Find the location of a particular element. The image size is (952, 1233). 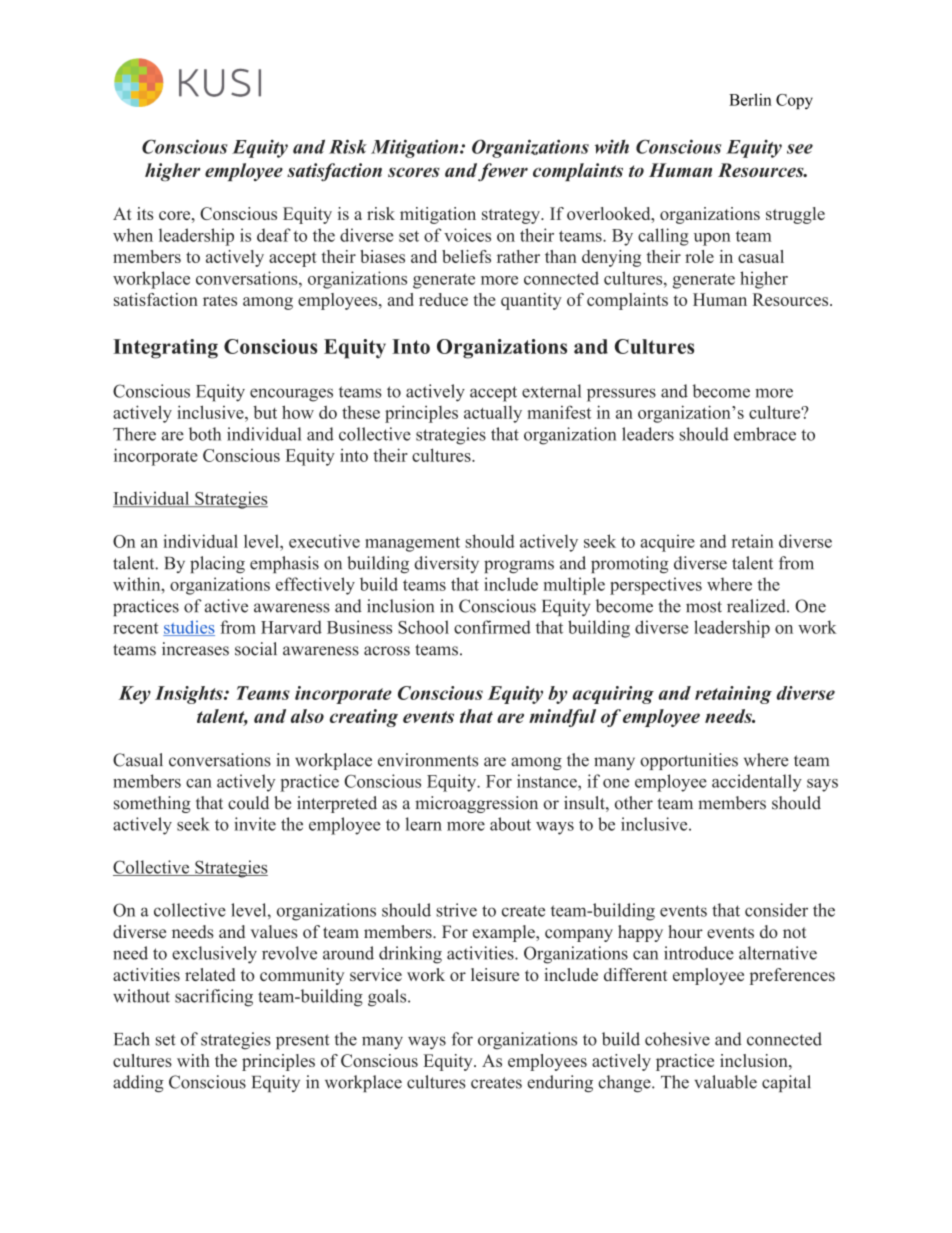

Integrating is located at coordinates (165, 349).
